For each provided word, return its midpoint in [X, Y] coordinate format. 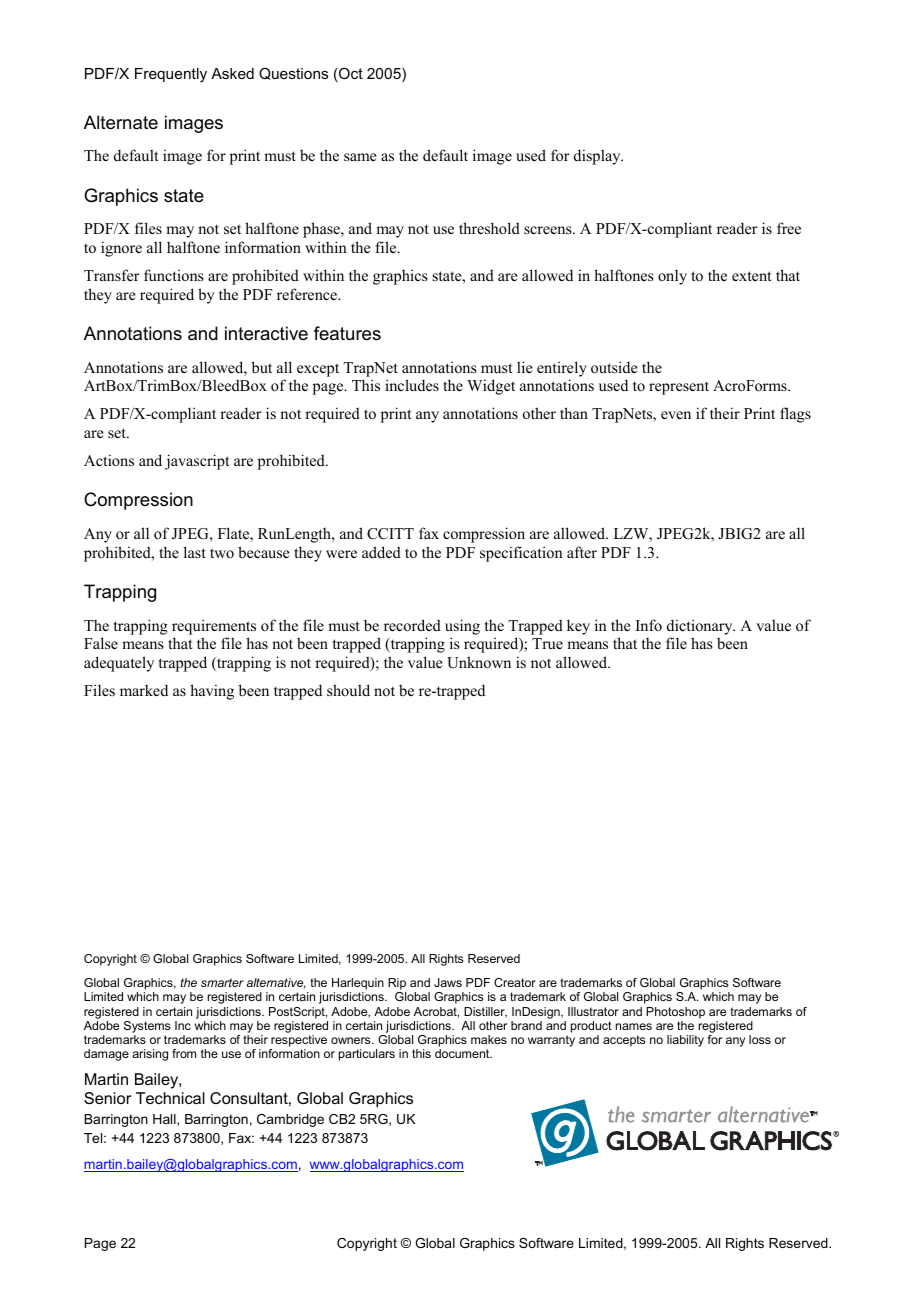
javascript [197, 462]
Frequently [171, 75]
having [212, 692]
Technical [170, 1098]
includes [412, 385]
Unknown [479, 662]
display [598, 157]
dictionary [701, 627]
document [463, 1053]
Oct [350, 74]
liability [685, 1041]
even [676, 415]
